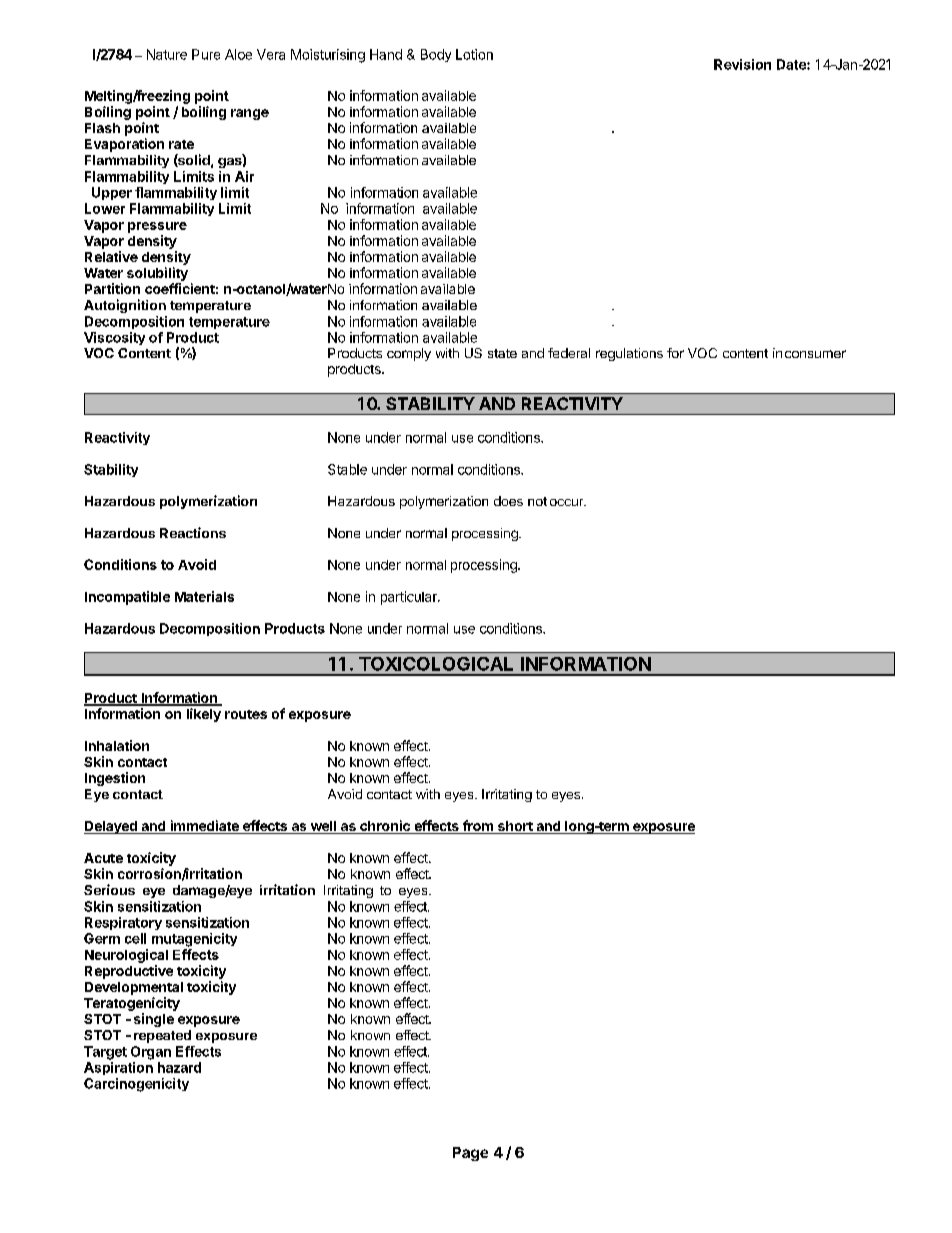 The width and height of the screenshot is (952, 1233). I want to click on Nature, so click(167, 54).
